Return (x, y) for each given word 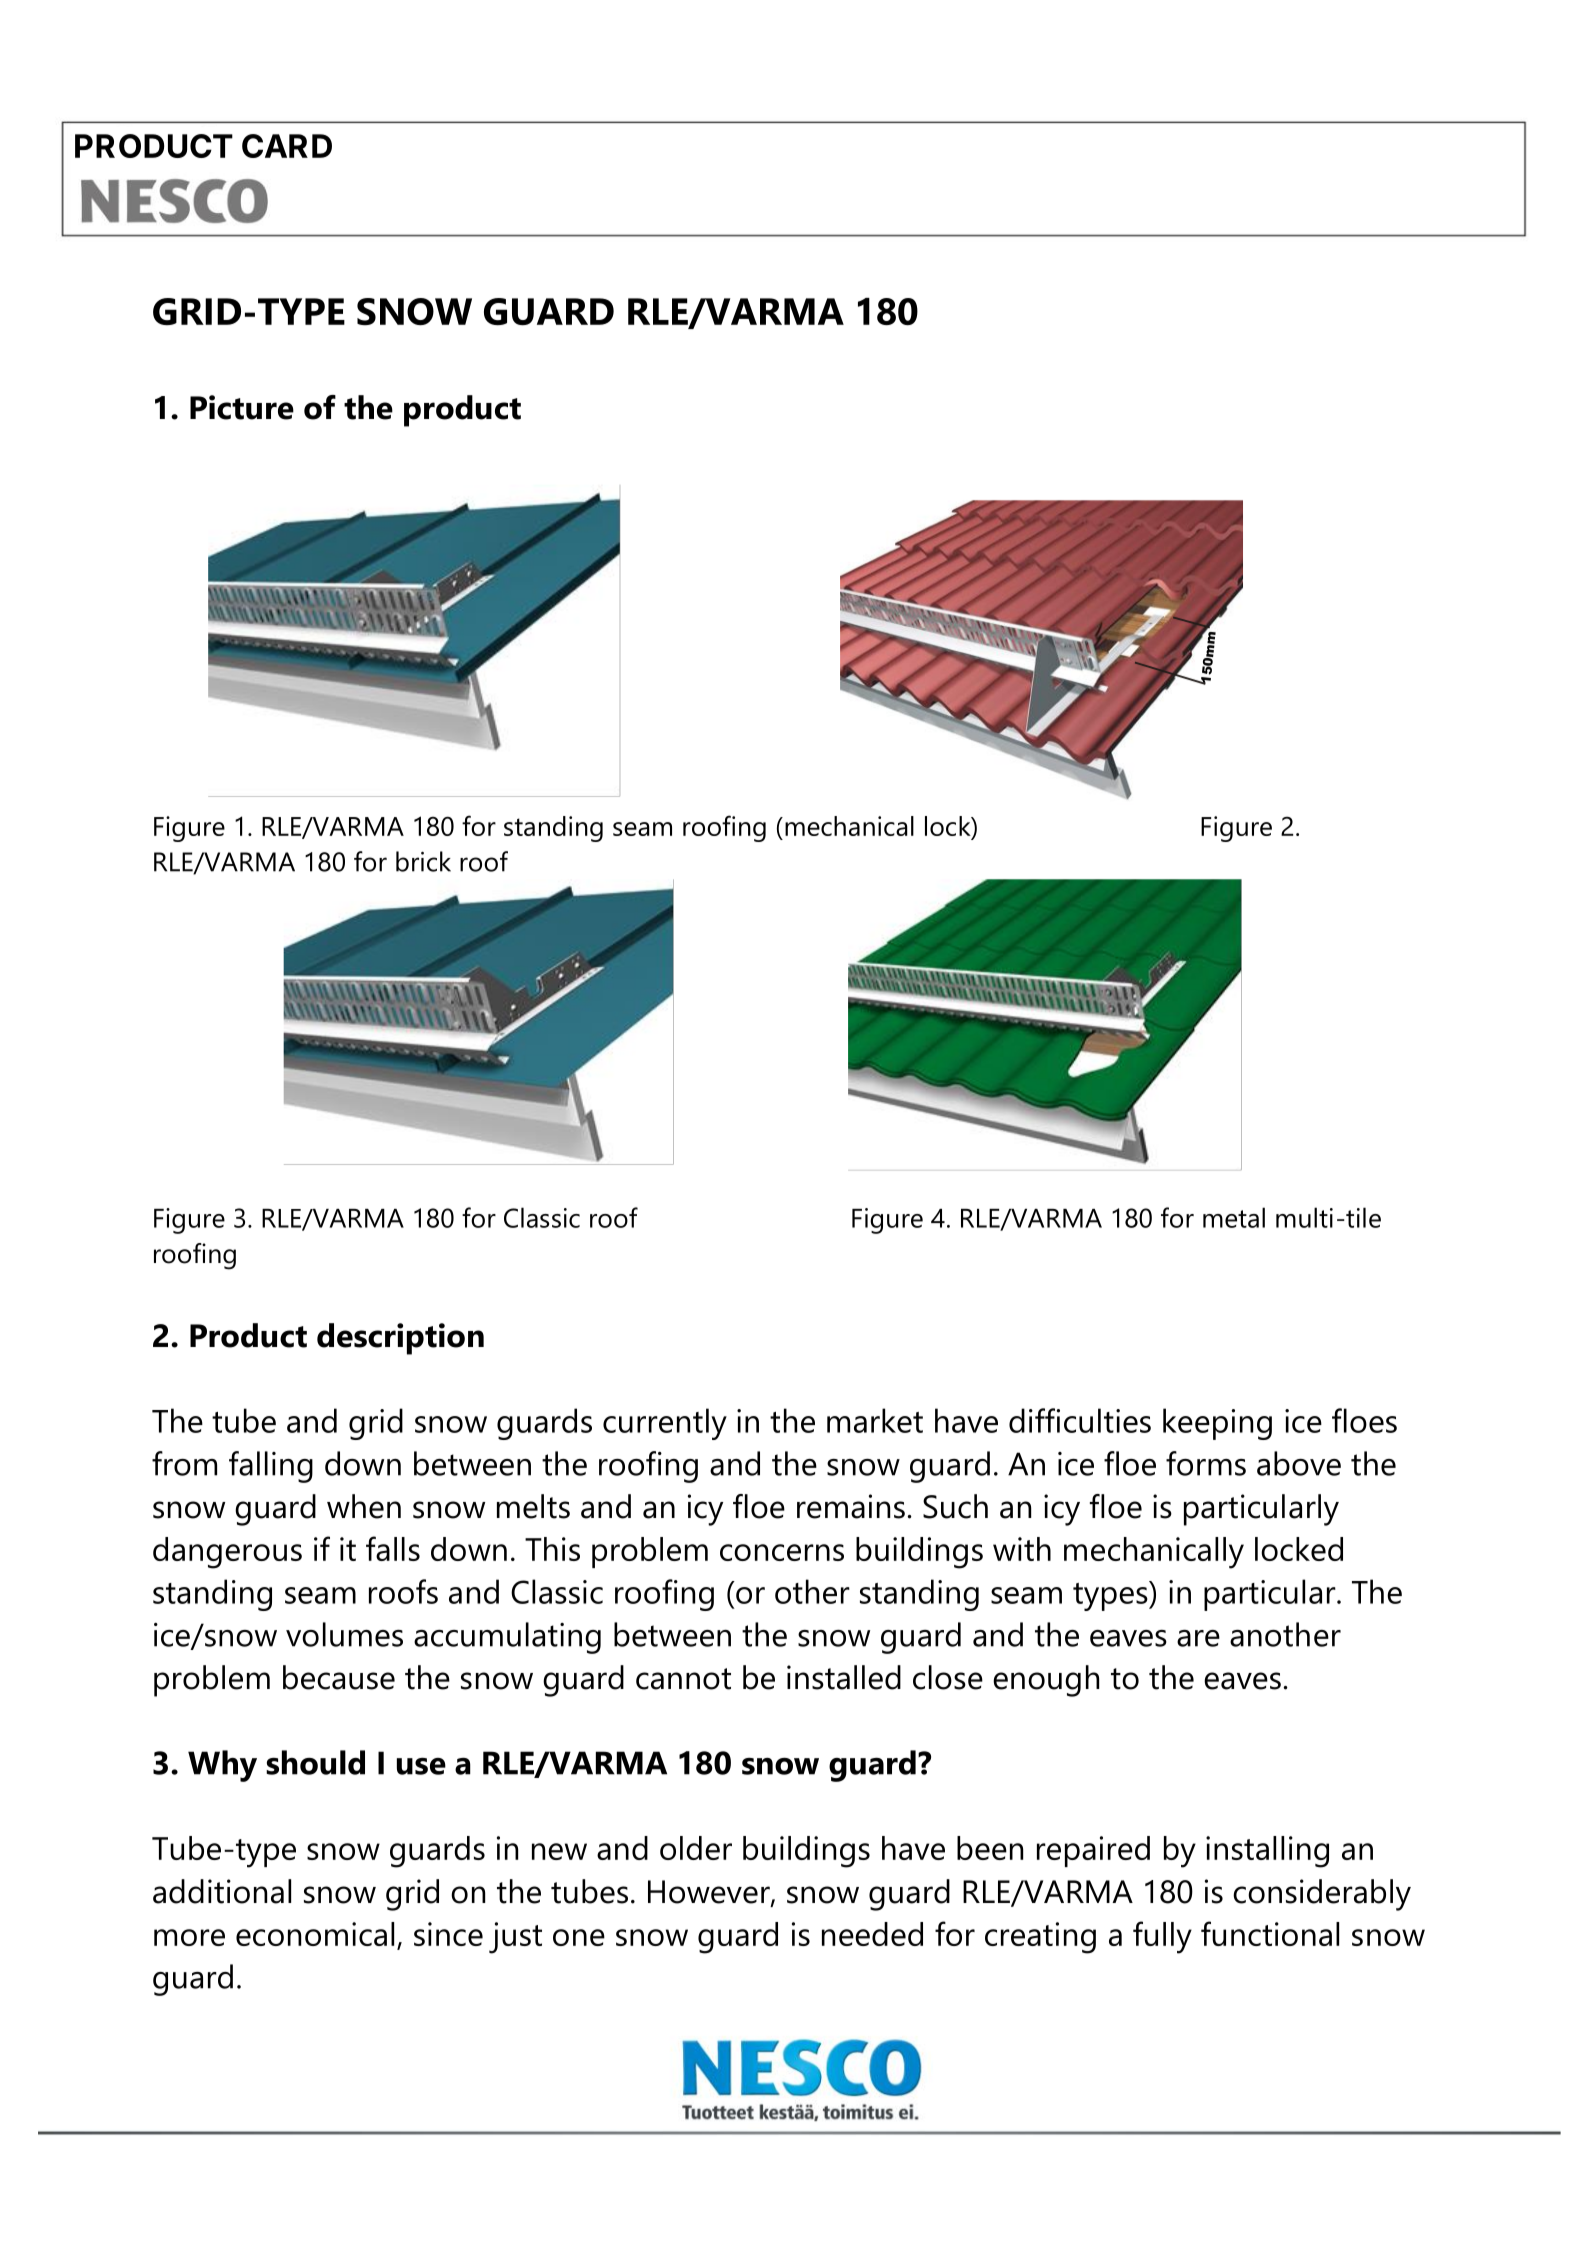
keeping (1217, 1424)
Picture (242, 407)
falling (271, 1467)
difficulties (1080, 1420)
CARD (287, 146)
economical (315, 1934)
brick (423, 861)
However (710, 1893)
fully (1162, 1937)
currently (665, 1424)
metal (1234, 1217)
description (400, 1339)
